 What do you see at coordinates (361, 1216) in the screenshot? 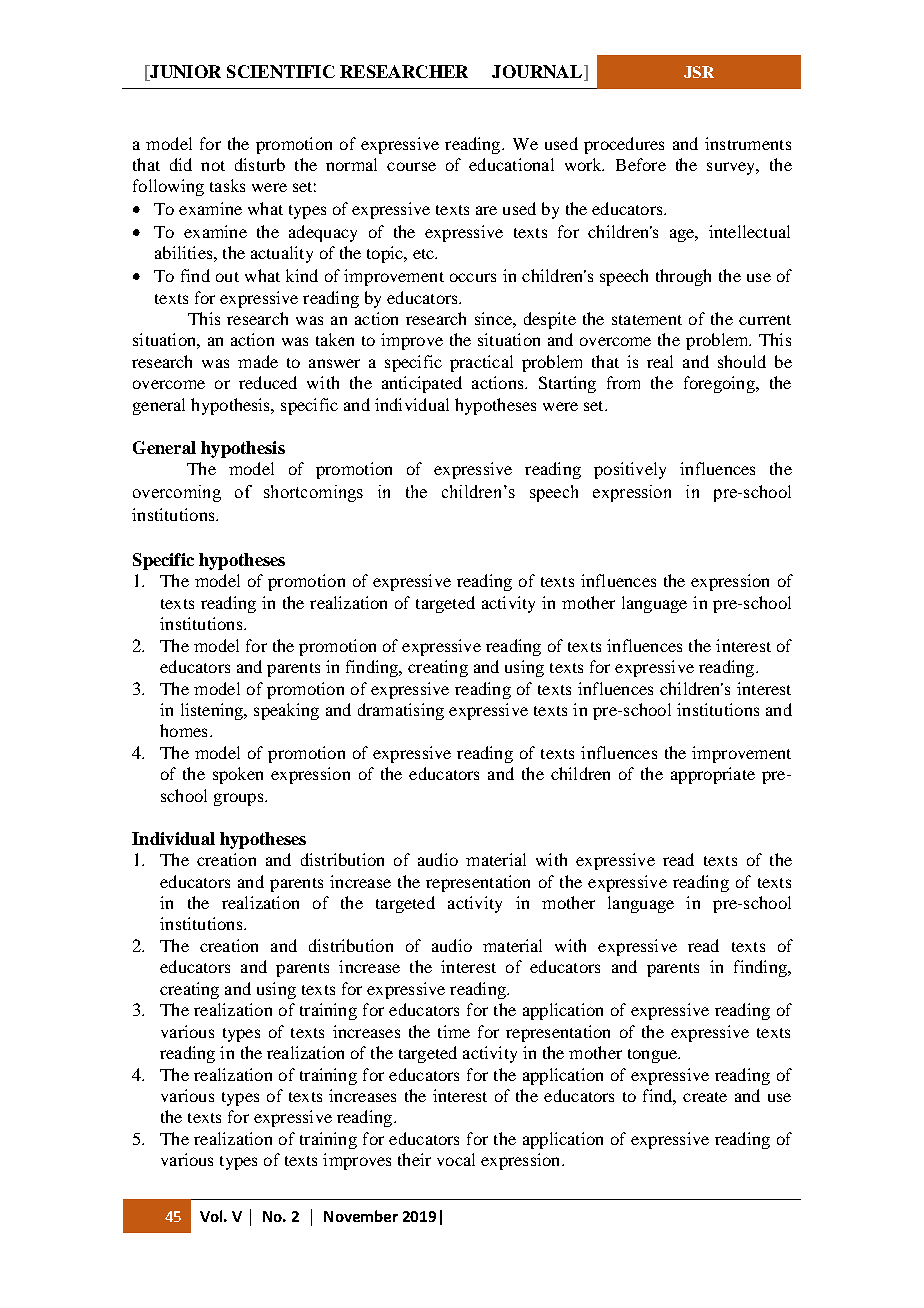
I see `November` at bounding box center [361, 1216].
